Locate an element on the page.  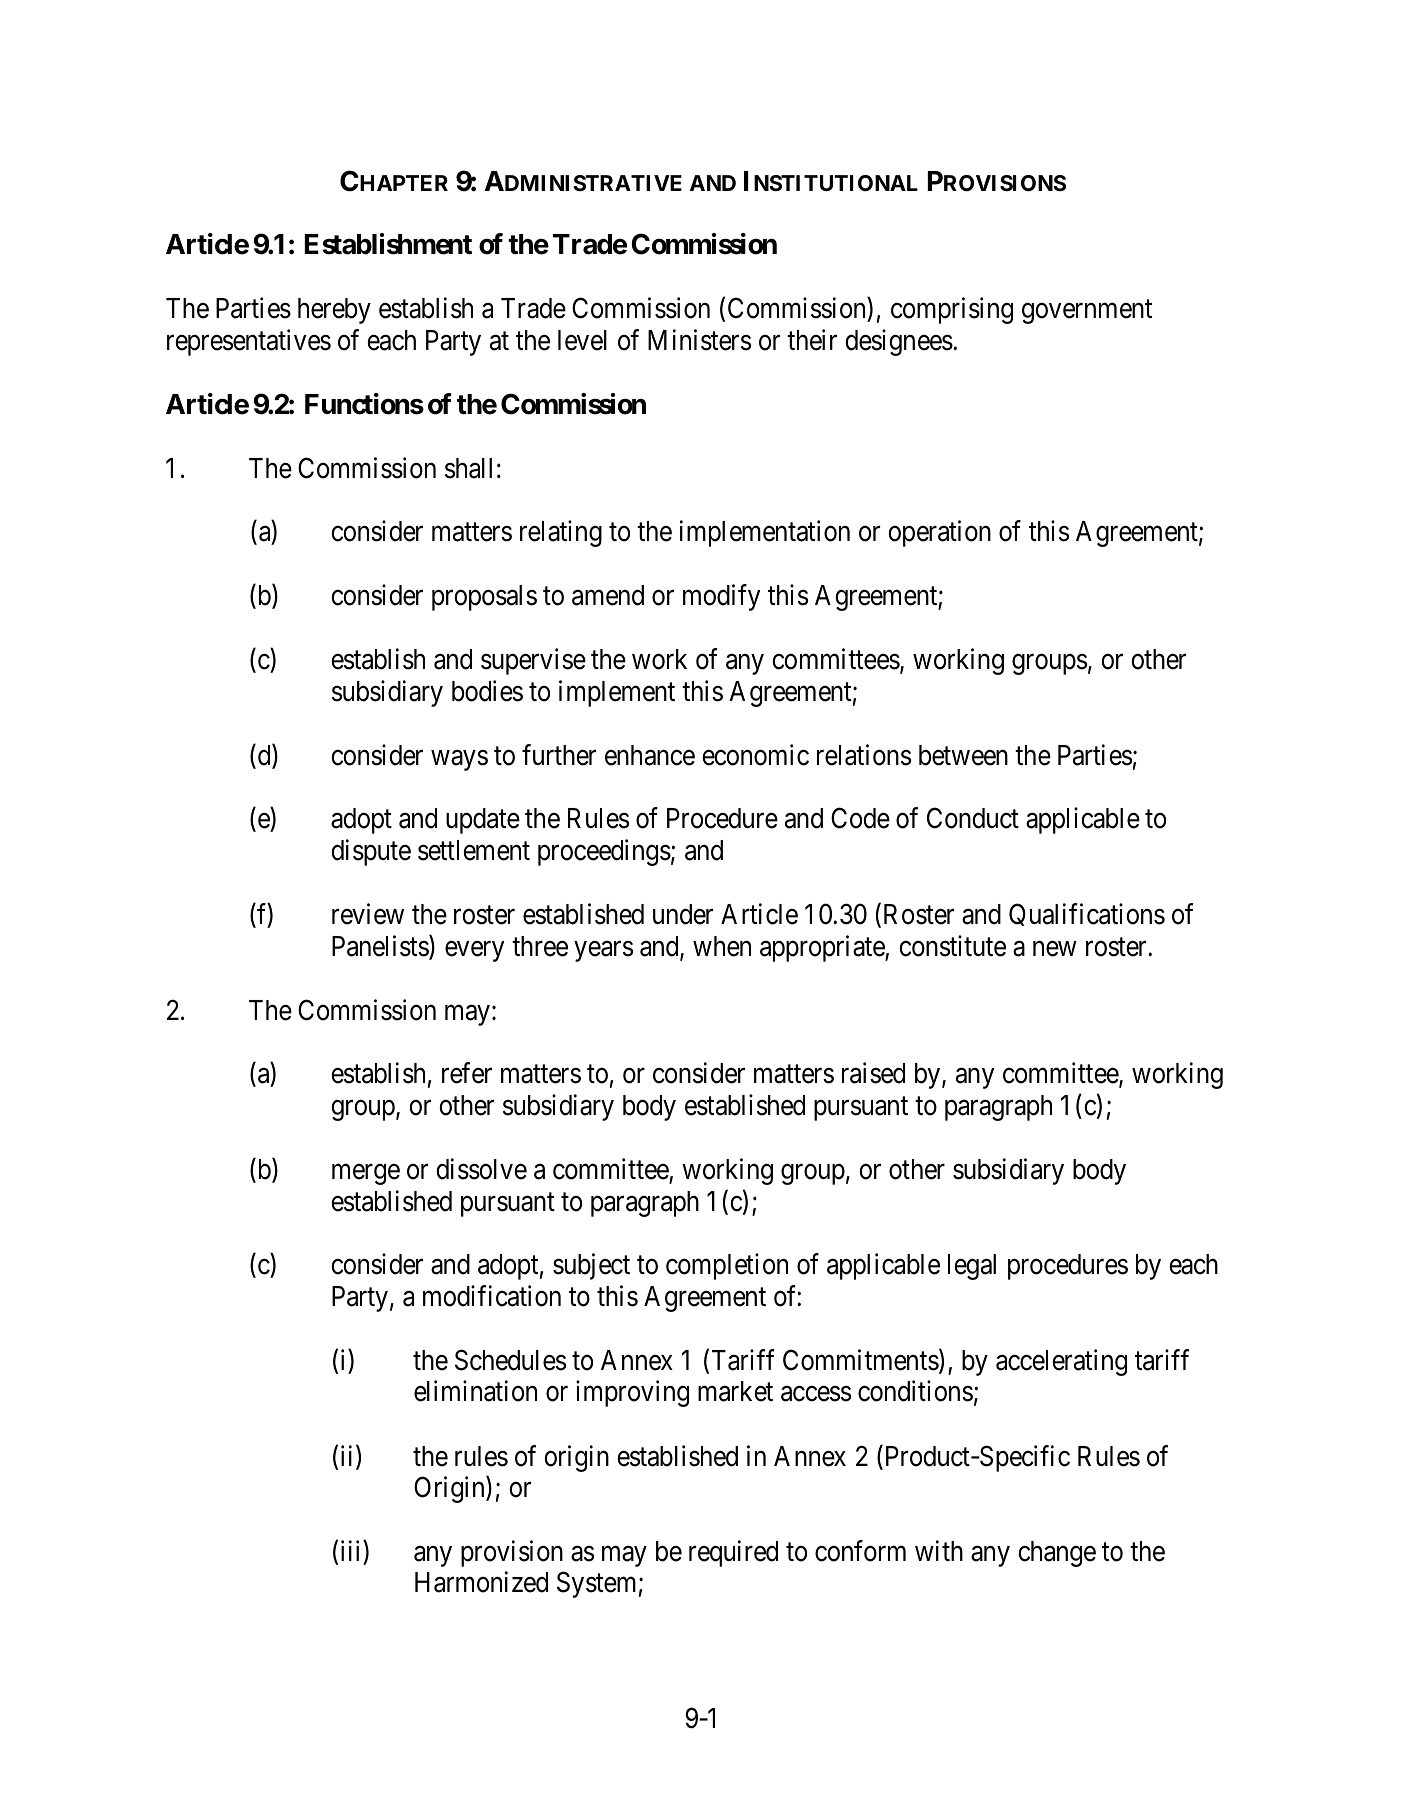
between is located at coordinates (963, 755).
